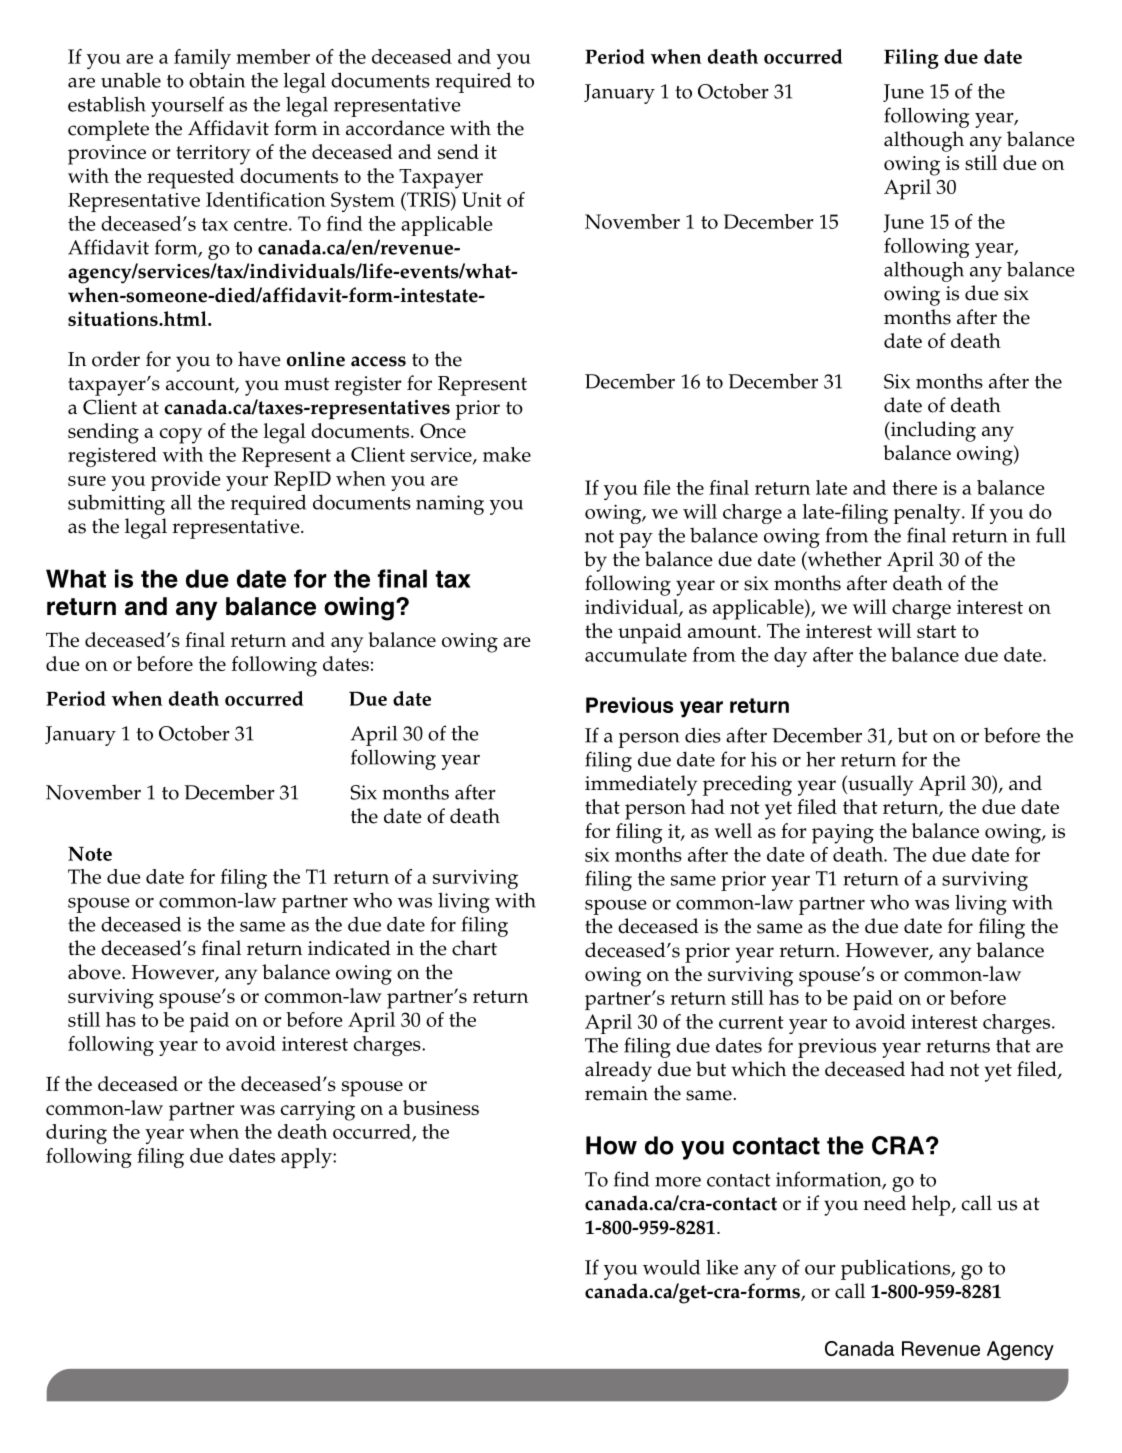 Image resolution: width=1122 pixels, height=1453 pixels. What do you see at coordinates (116, 505) in the screenshot?
I see `submitting` at bounding box center [116, 505].
